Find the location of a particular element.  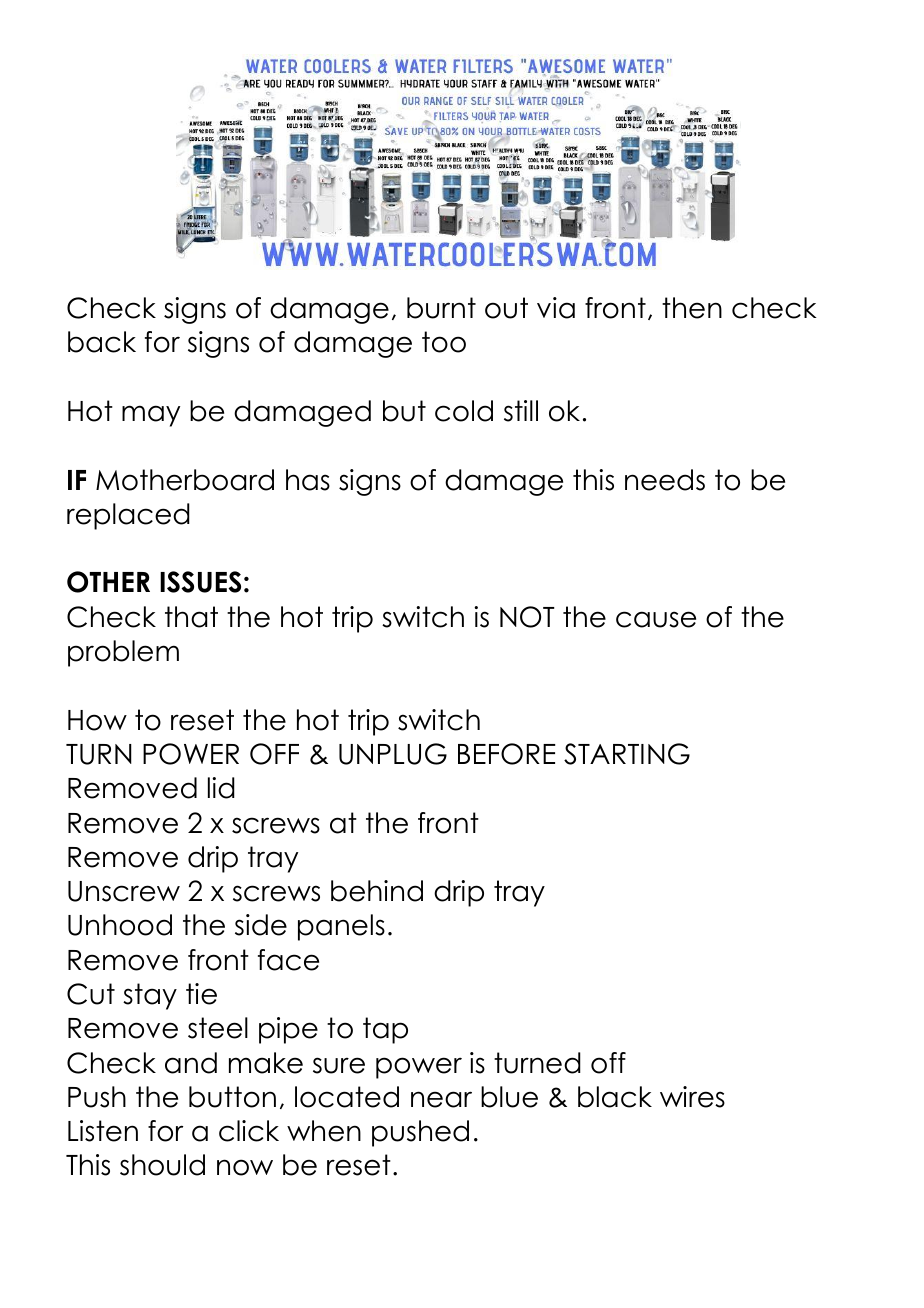

black is located at coordinates (615, 1097).
